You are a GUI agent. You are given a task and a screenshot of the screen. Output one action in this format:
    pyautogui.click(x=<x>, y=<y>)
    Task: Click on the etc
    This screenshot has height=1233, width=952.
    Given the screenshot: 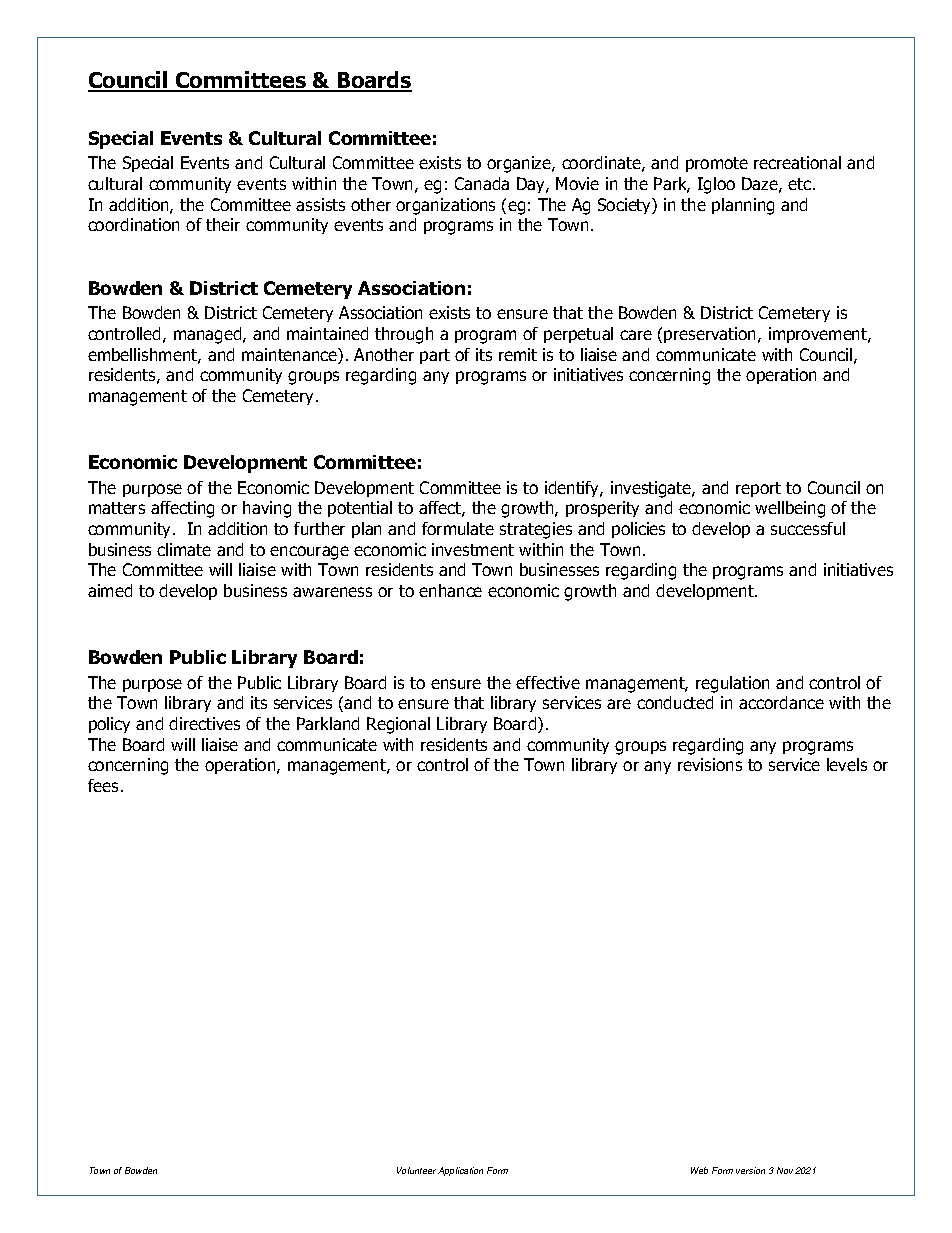 What is the action you would take?
    pyautogui.click(x=801, y=184)
